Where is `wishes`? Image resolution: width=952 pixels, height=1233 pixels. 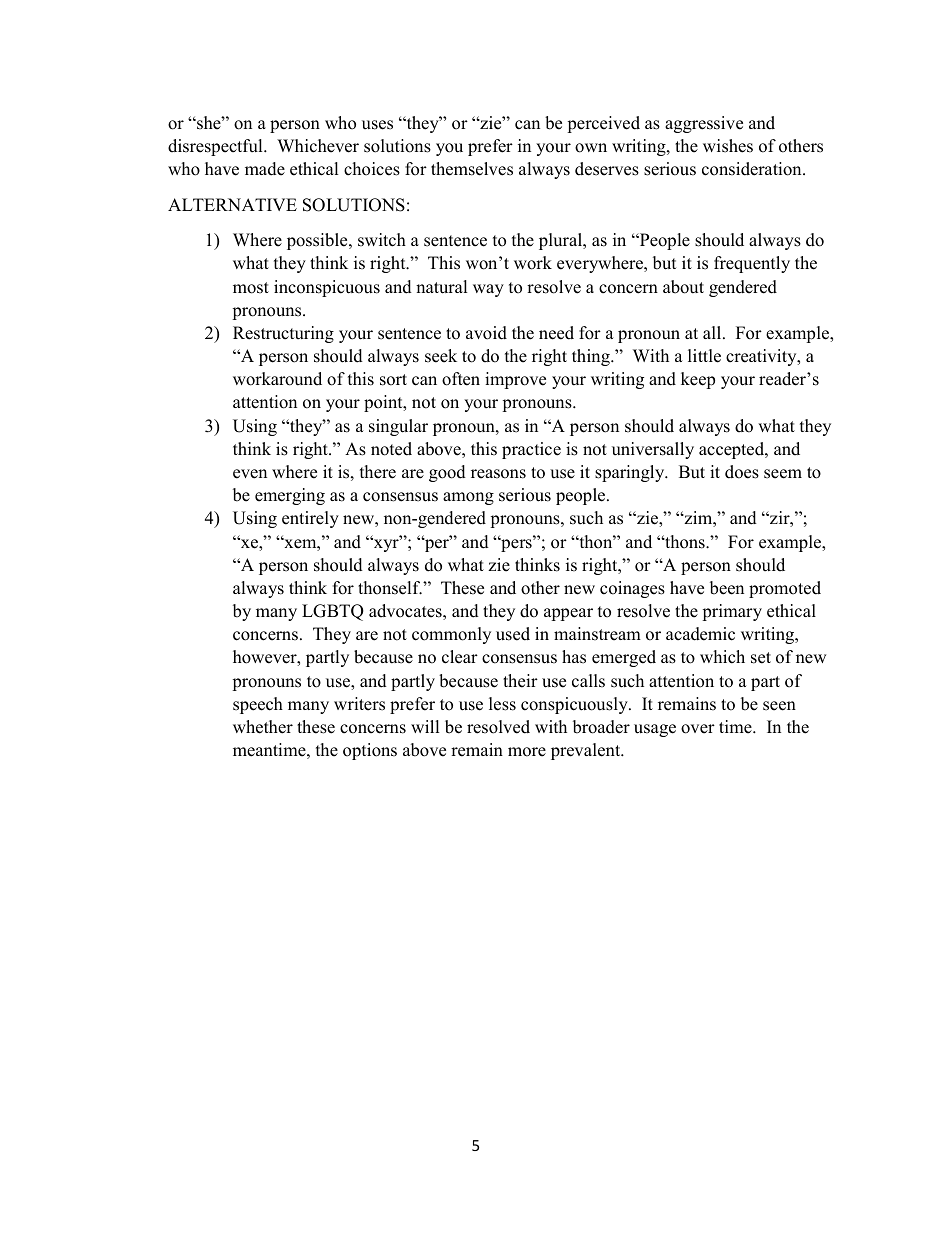
wishes is located at coordinates (728, 146).
